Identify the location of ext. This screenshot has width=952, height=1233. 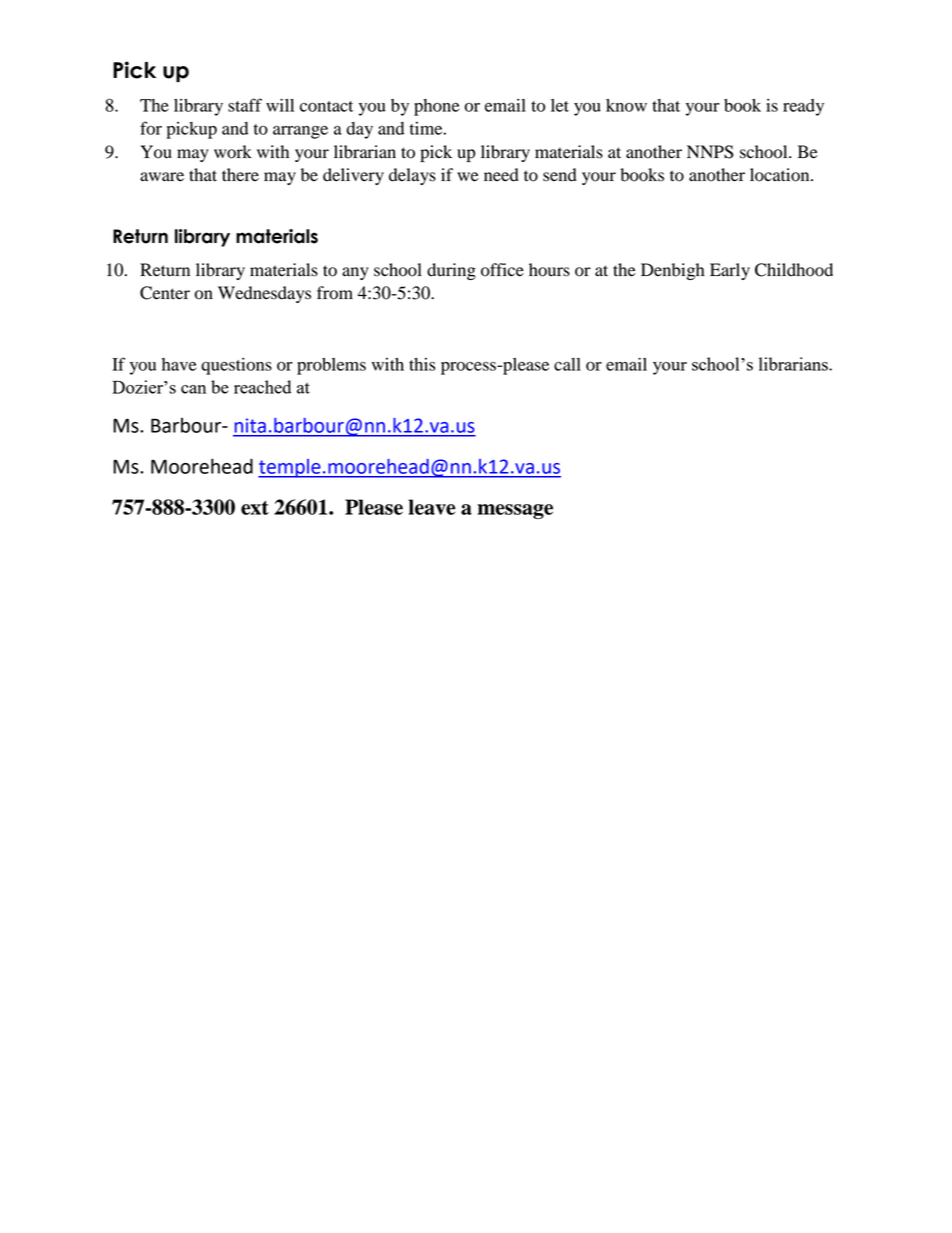
(255, 508).
